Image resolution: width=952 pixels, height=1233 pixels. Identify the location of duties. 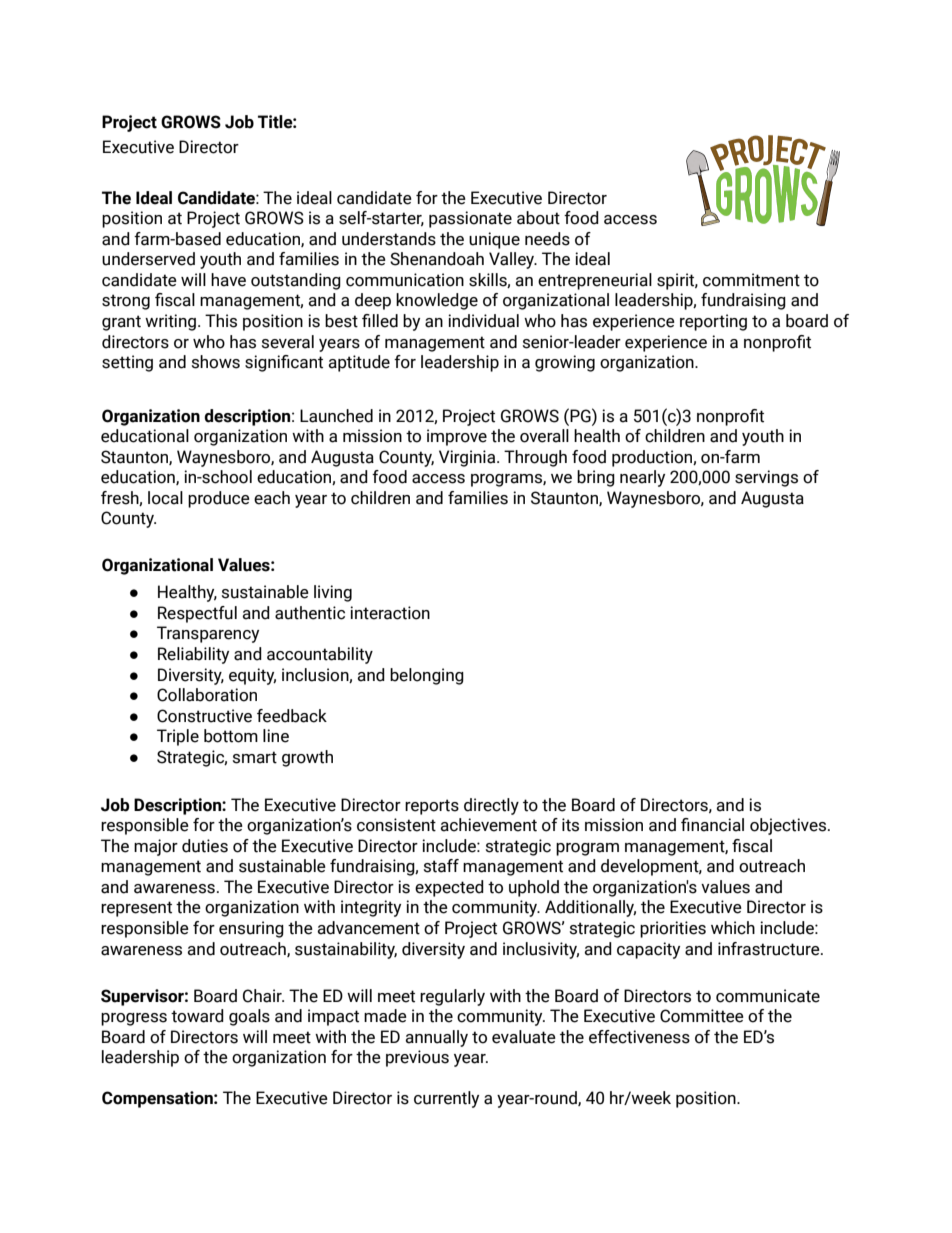
(205, 846).
